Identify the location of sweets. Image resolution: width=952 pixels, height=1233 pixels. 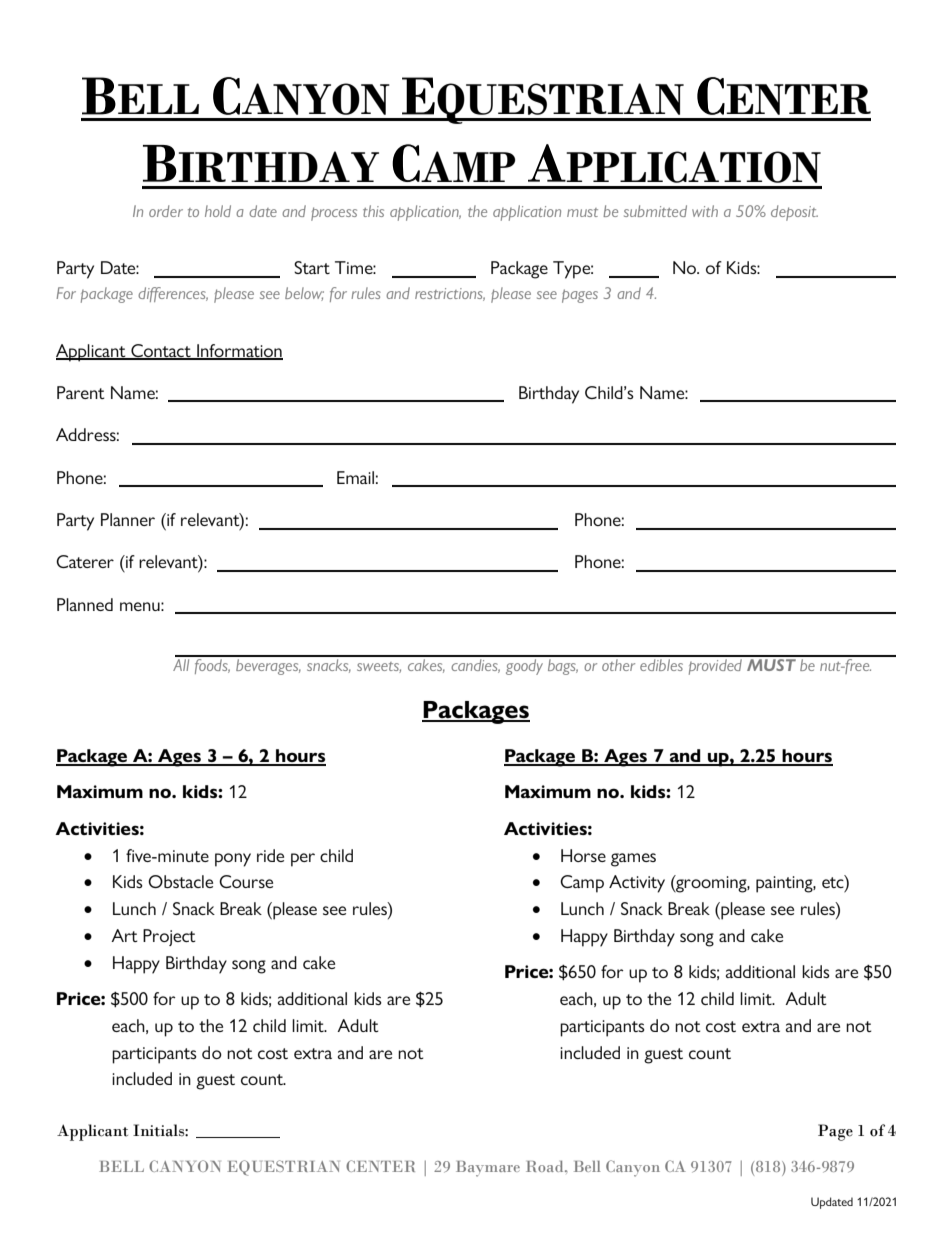
(379, 667).
